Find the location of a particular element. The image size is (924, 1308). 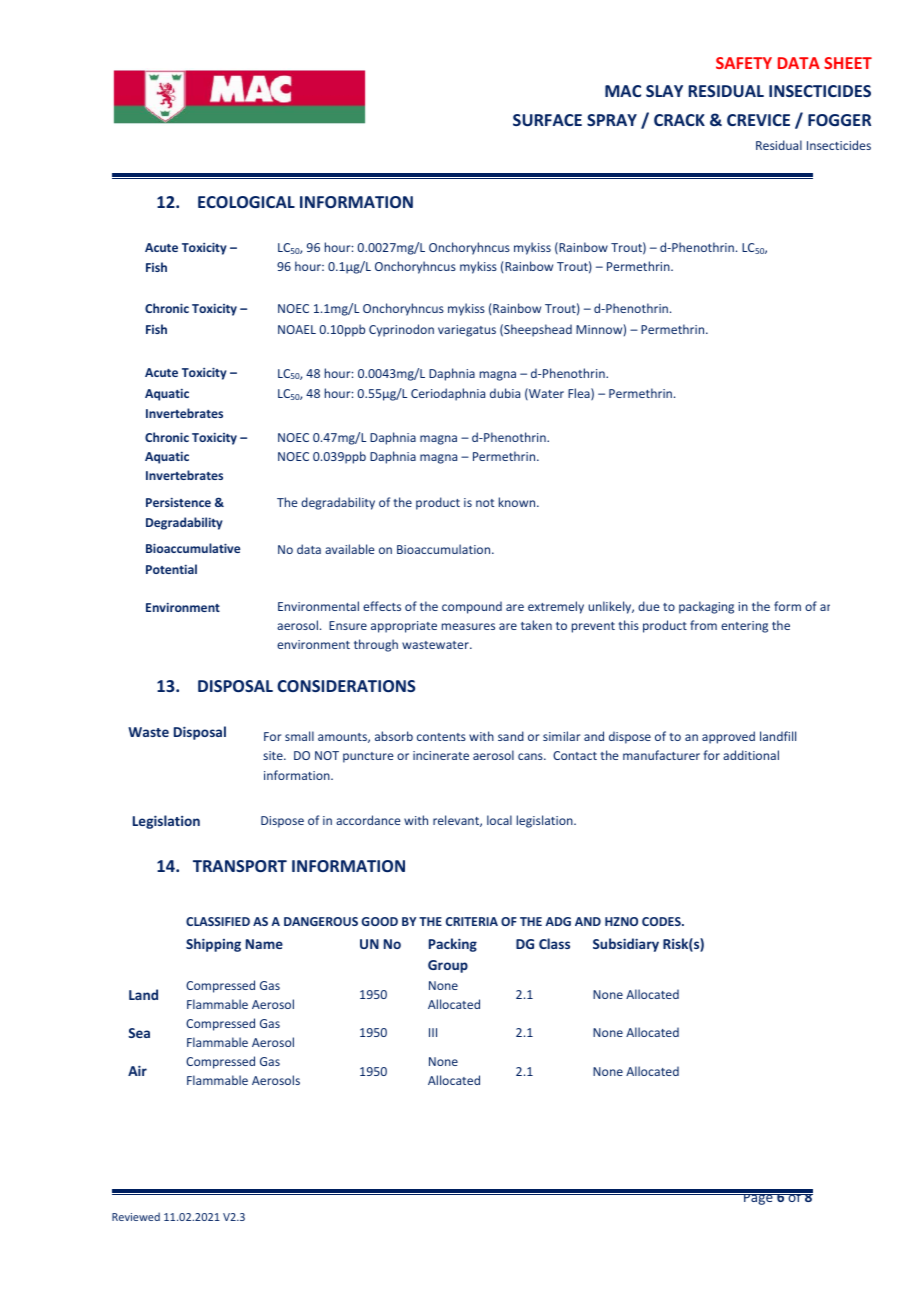

ECOLOGICAL is located at coordinates (246, 202).
